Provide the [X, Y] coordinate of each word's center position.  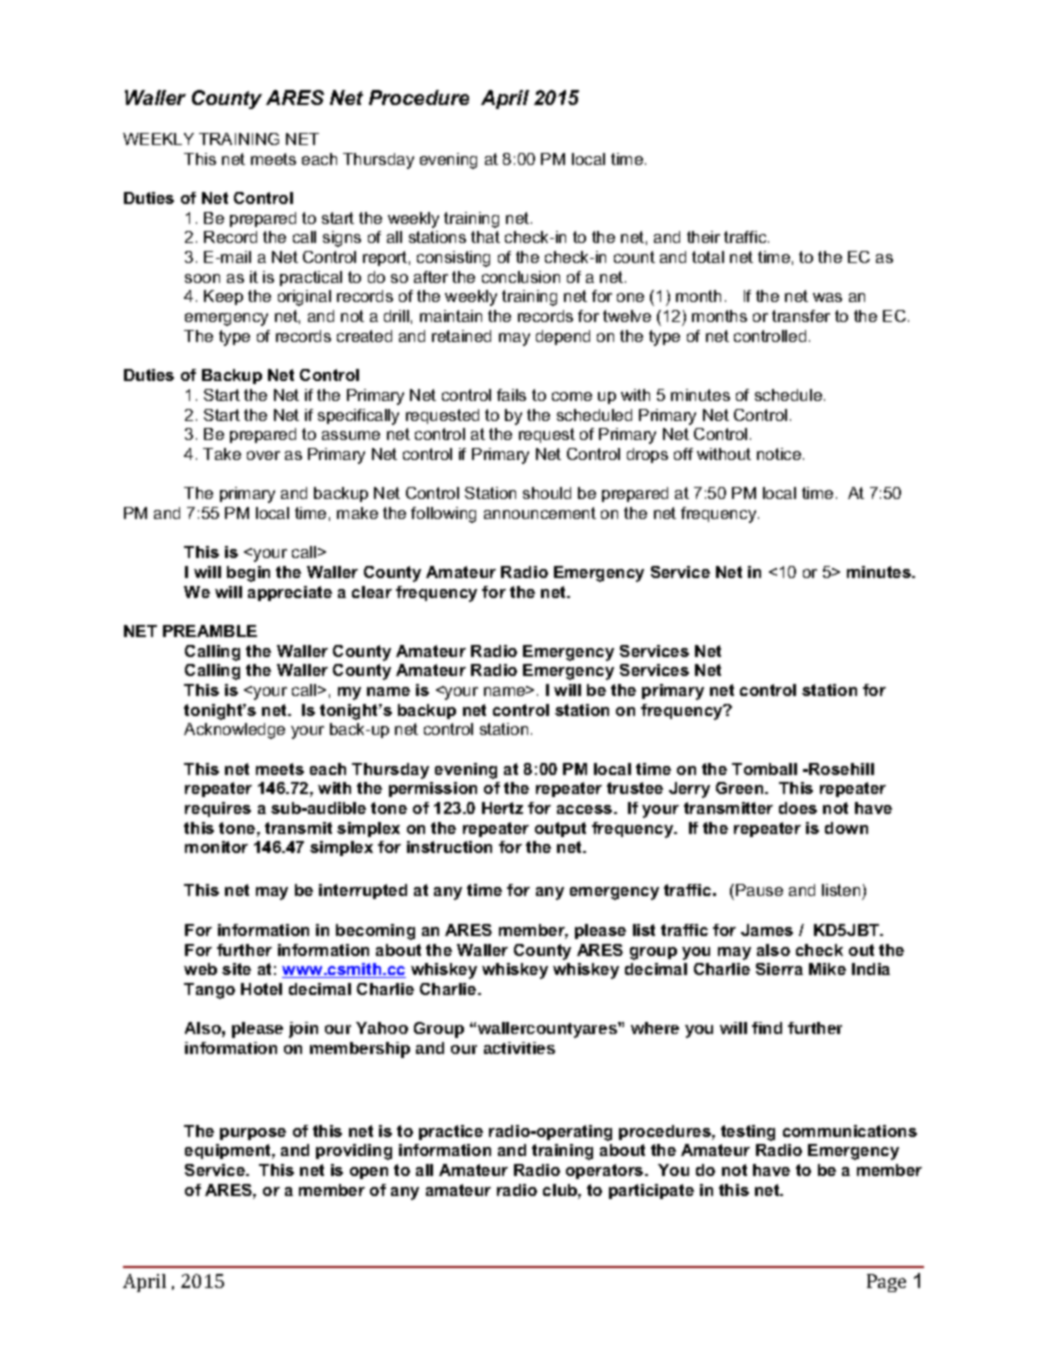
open [369, 1173]
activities [519, 1048]
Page [886, 1283]
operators [606, 1171]
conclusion [521, 277]
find [767, 1028]
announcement [540, 513]
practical [311, 278]
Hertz [502, 808]
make [357, 513]
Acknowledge [234, 731]
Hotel [261, 989]
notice [780, 454]
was [827, 297]
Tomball [764, 769]
